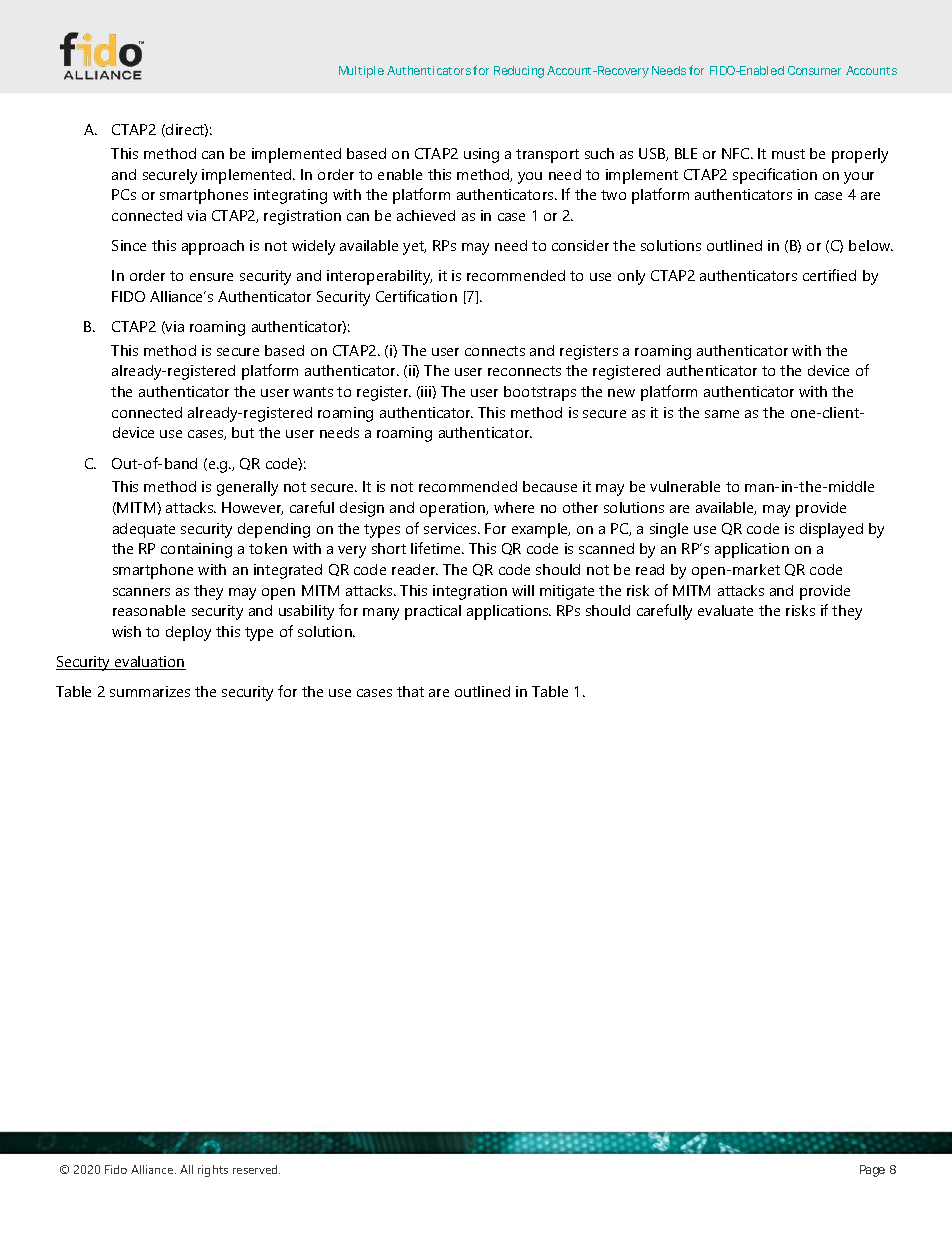 Image resolution: width=952 pixels, height=1233 pixels. Describe the element at coordinates (814, 70) in the screenshot. I see `Consumer` at that location.
